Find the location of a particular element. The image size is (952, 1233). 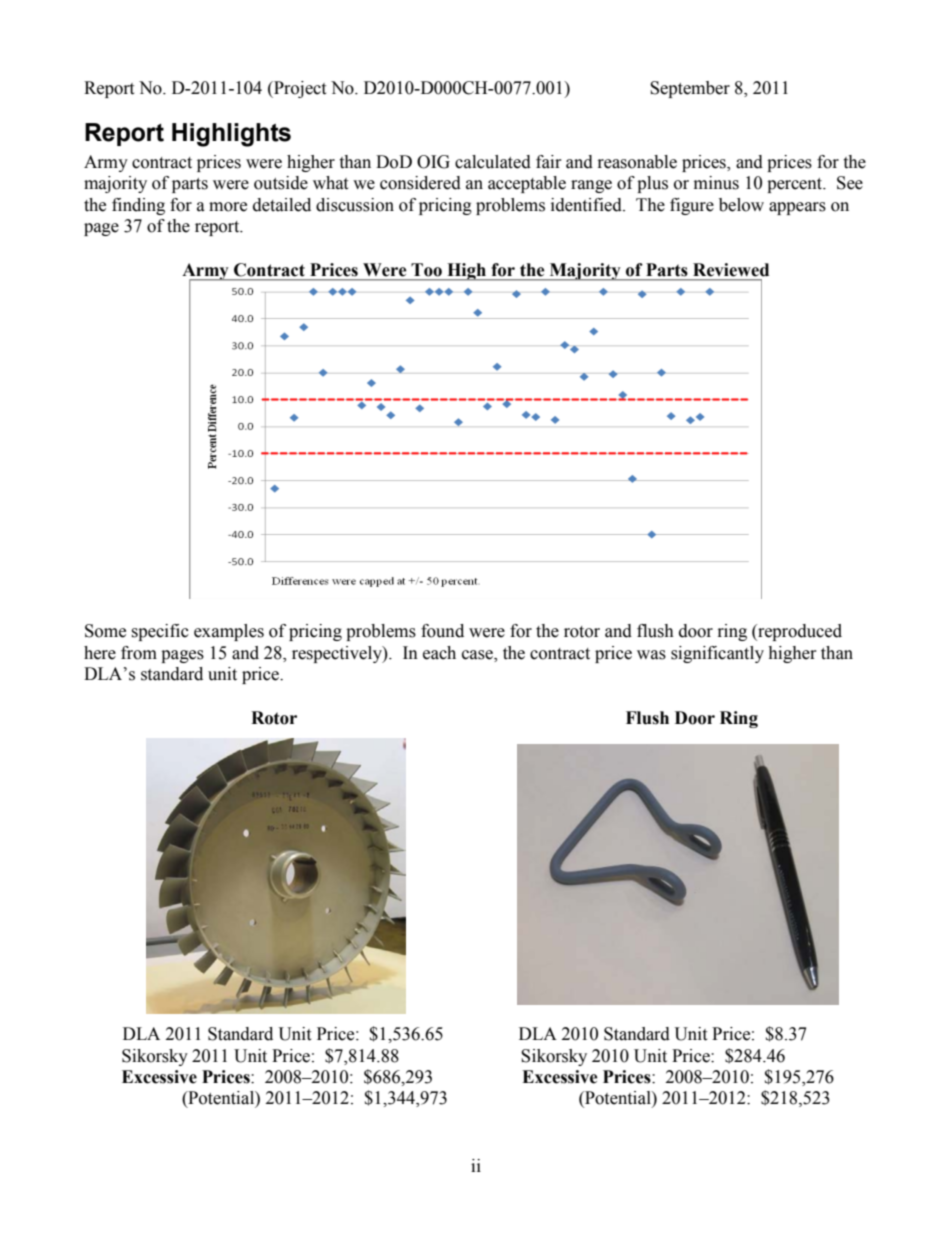

September is located at coordinates (690, 89).
